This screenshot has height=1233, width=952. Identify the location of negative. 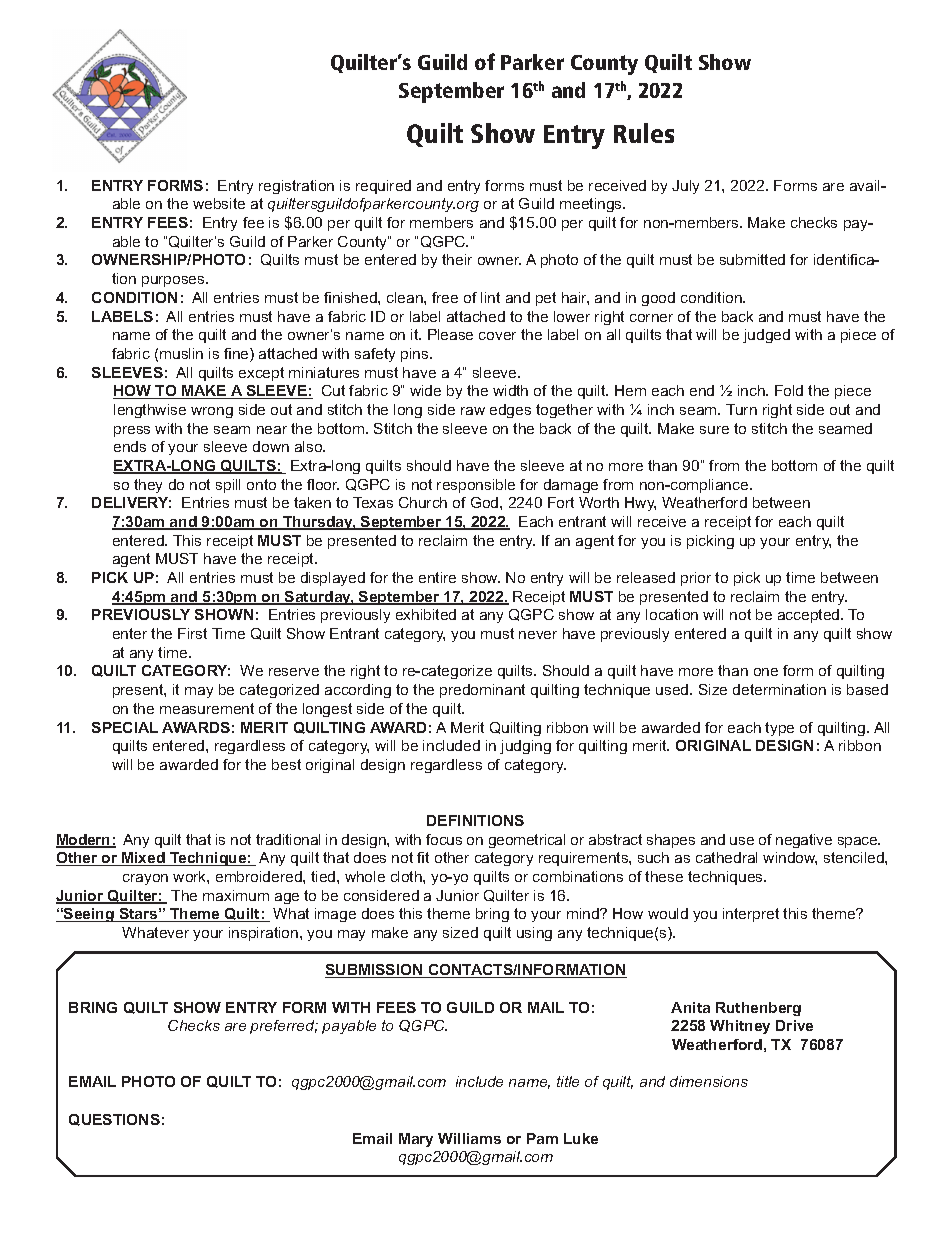
(804, 841).
